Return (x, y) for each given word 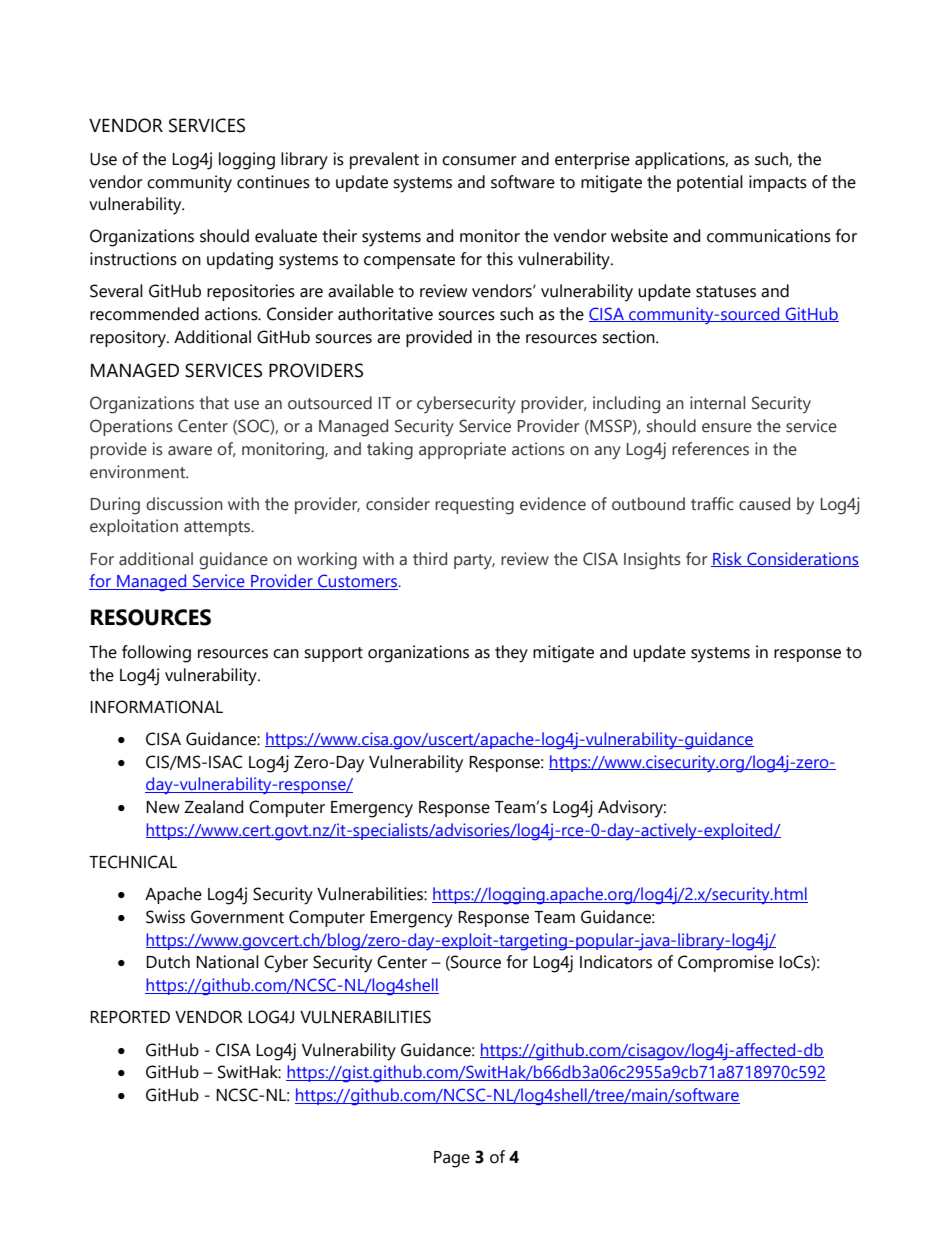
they (511, 654)
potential (710, 183)
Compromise (726, 963)
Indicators (616, 962)
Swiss (165, 917)
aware (190, 451)
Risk (728, 559)
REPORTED (130, 1017)
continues (273, 182)
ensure (727, 428)
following (156, 654)
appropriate (462, 450)
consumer (479, 161)
